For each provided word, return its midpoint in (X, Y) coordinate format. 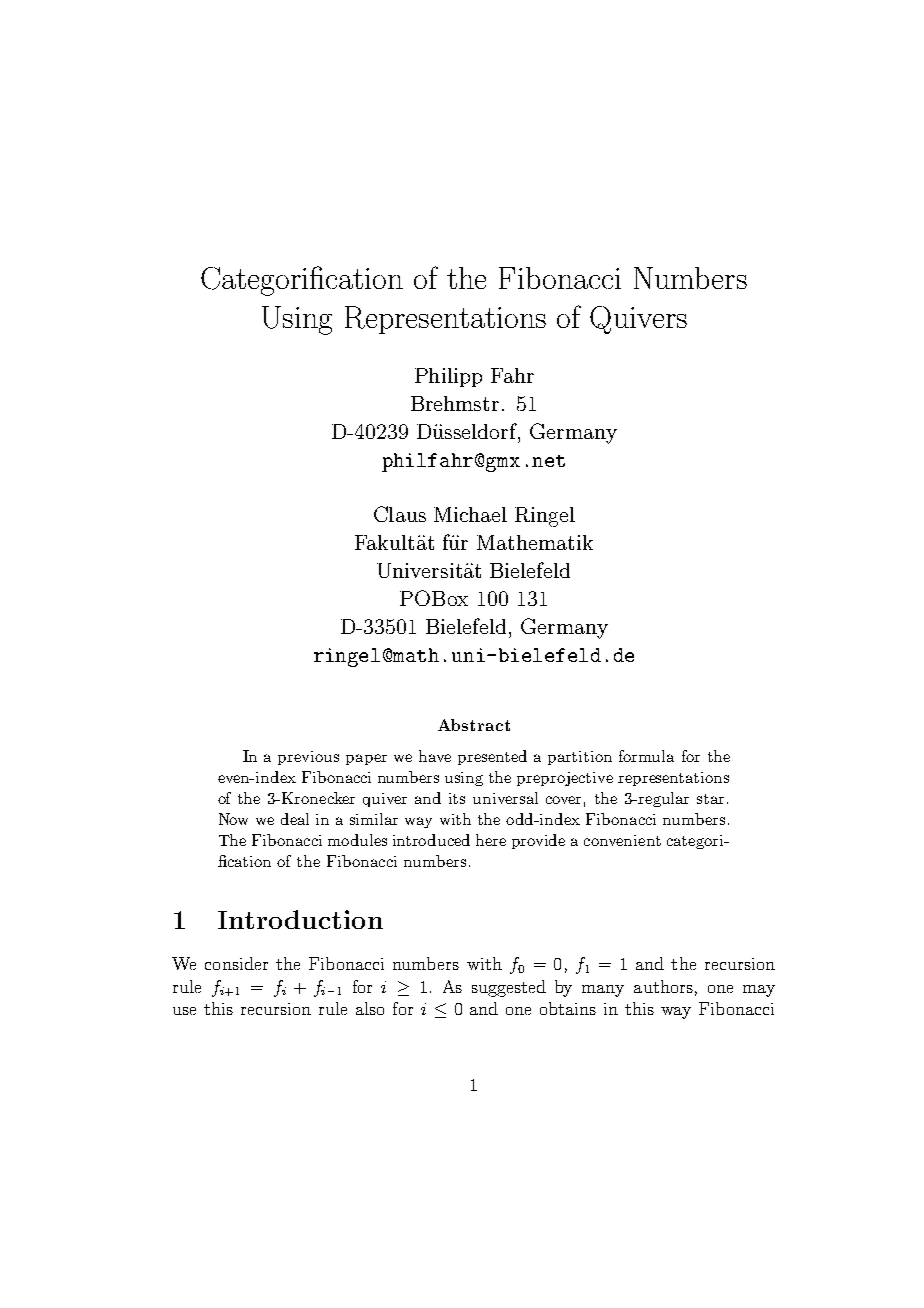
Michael (470, 514)
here (491, 840)
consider (236, 963)
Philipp (448, 377)
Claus (400, 514)
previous (308, 758)
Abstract (474, 725)
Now (233, 819)
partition (580, 758)
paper (366, 759)
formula (646, 756)
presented (492, 757)
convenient (622, 840)
